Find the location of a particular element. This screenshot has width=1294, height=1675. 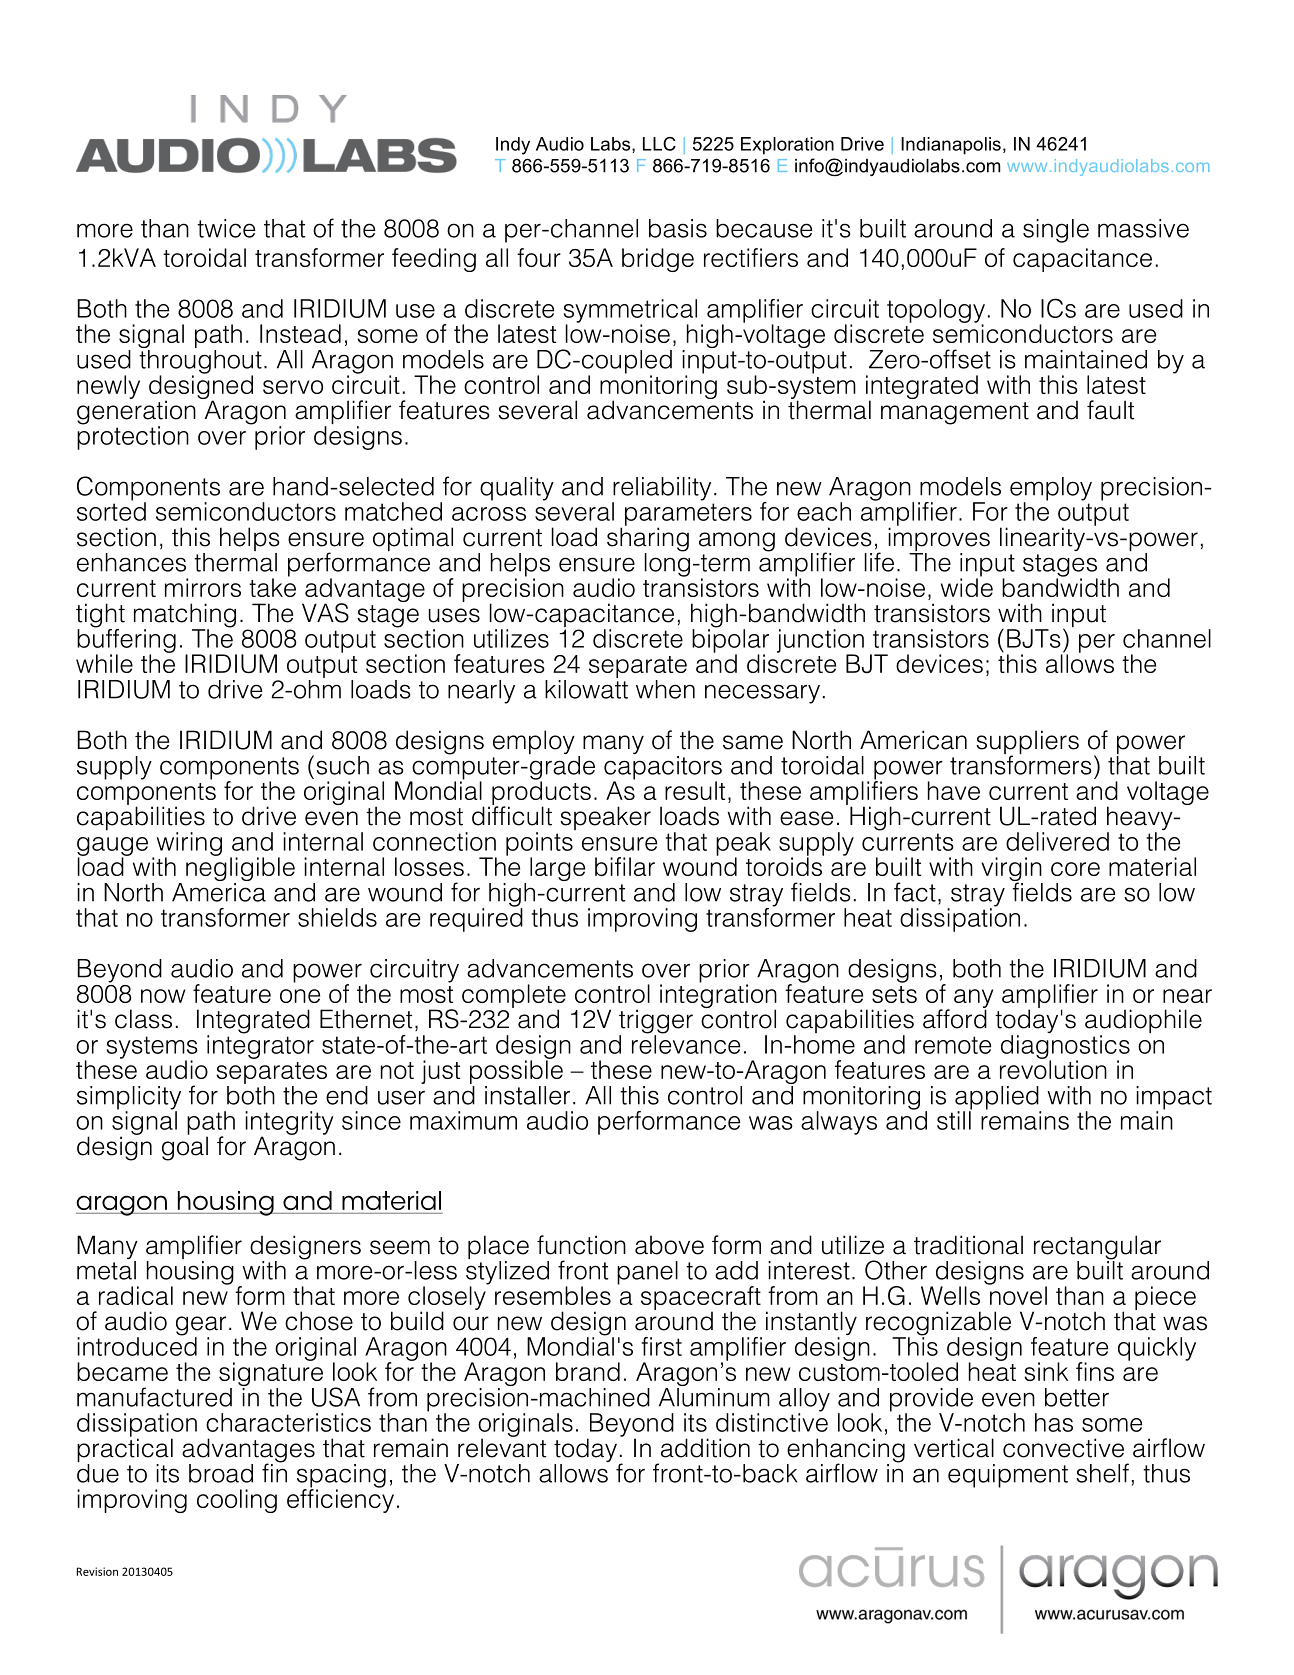

broad is located at coordinates (221, 1473).
